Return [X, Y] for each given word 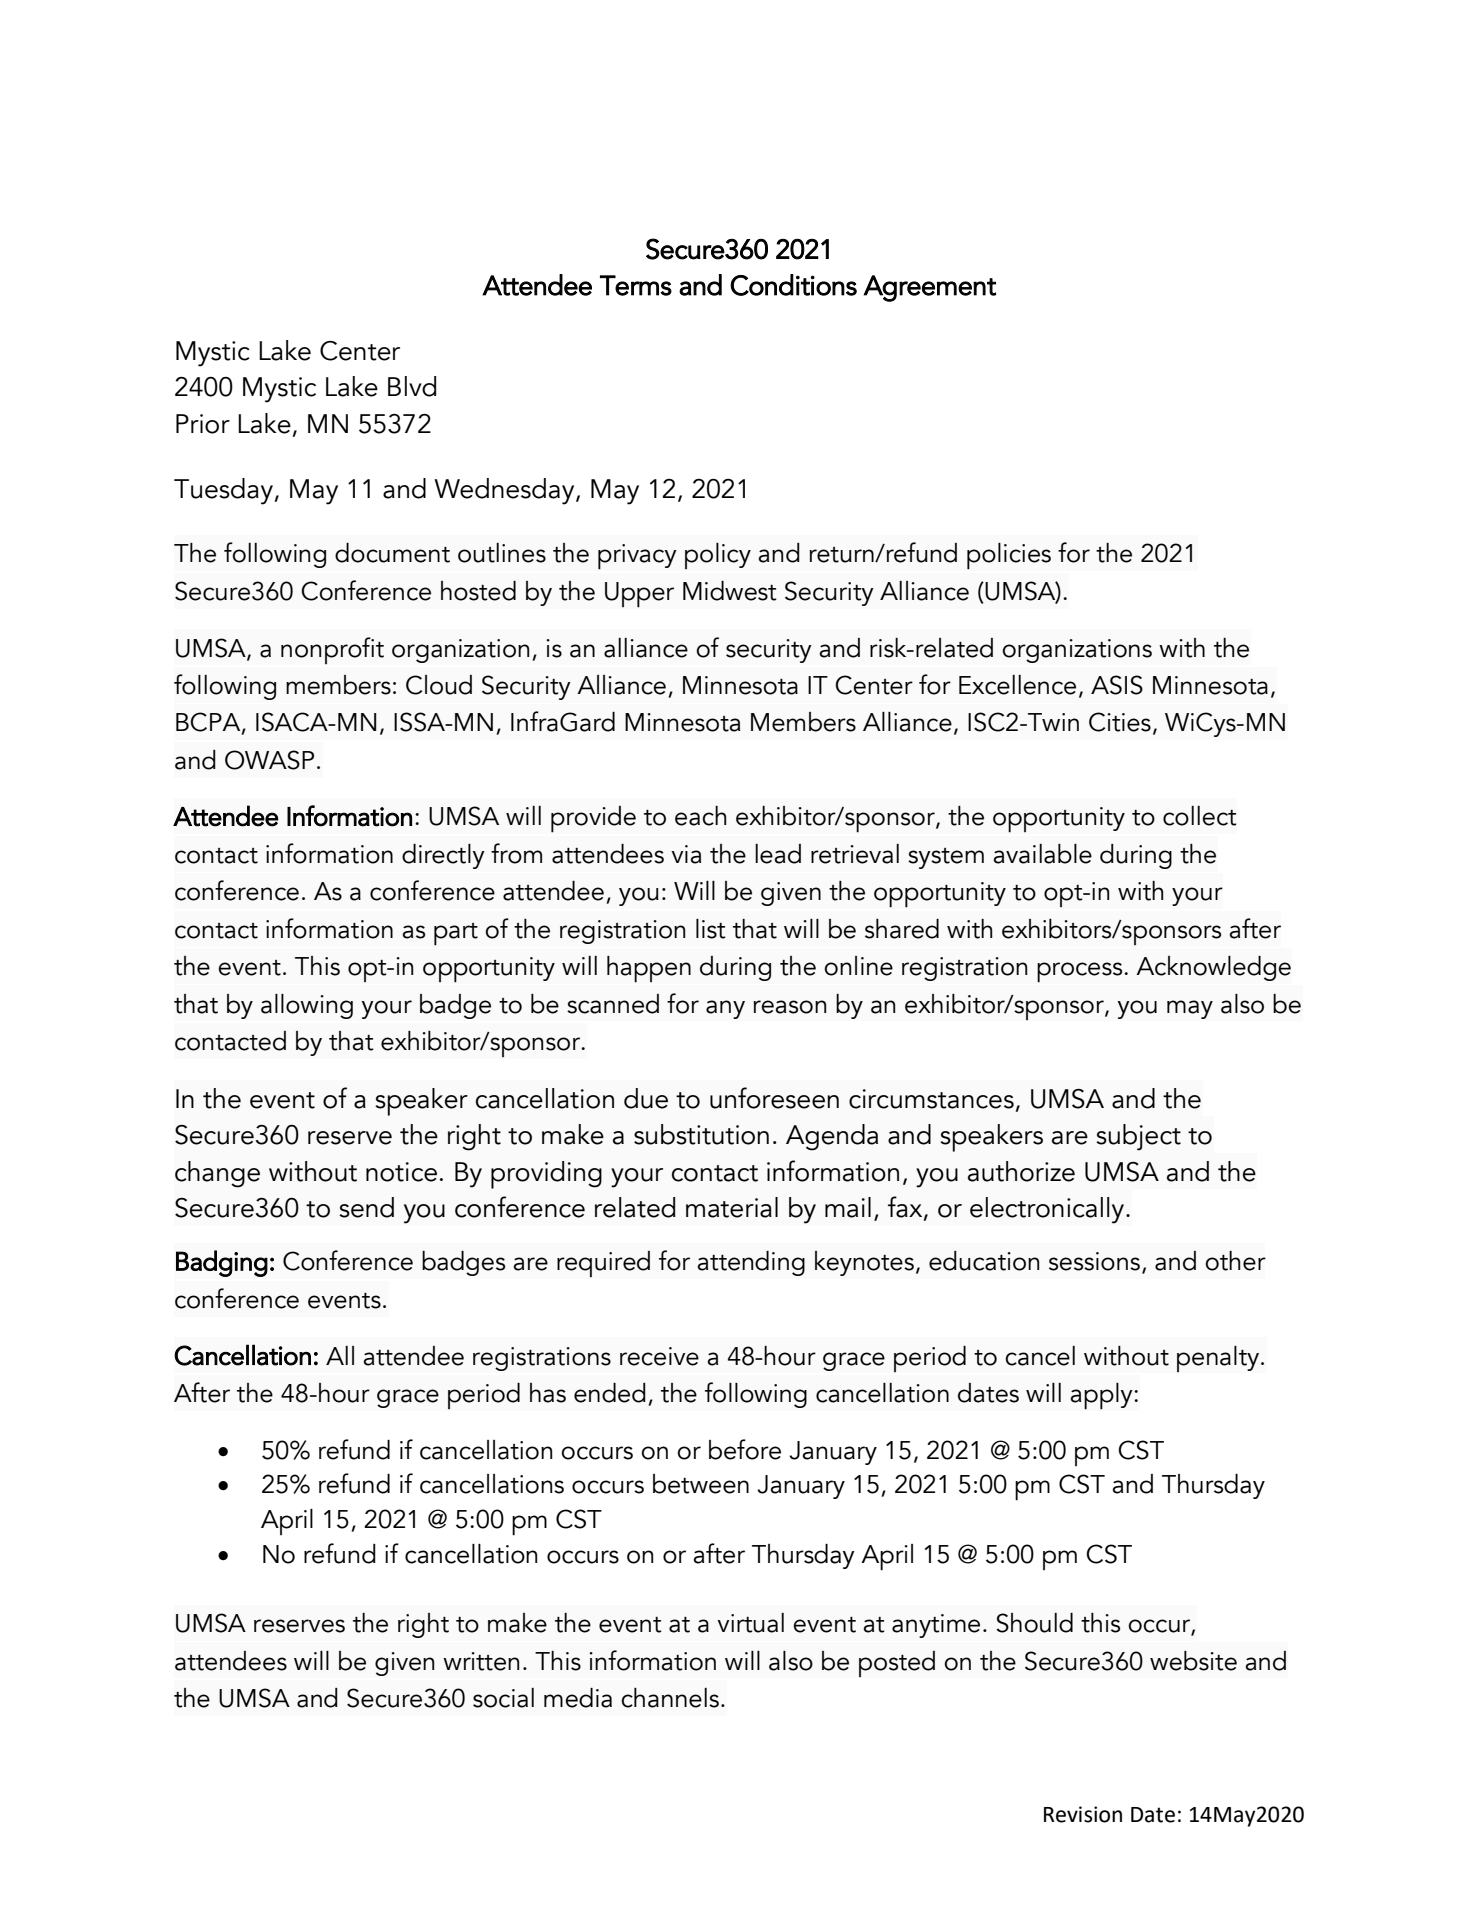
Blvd [412, 386]
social [503, 1698]
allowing [307, 1006]
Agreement [929, 288]
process [1081, 972]
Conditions [793, 285]
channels [670, 1698]
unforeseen [774, 1098]
